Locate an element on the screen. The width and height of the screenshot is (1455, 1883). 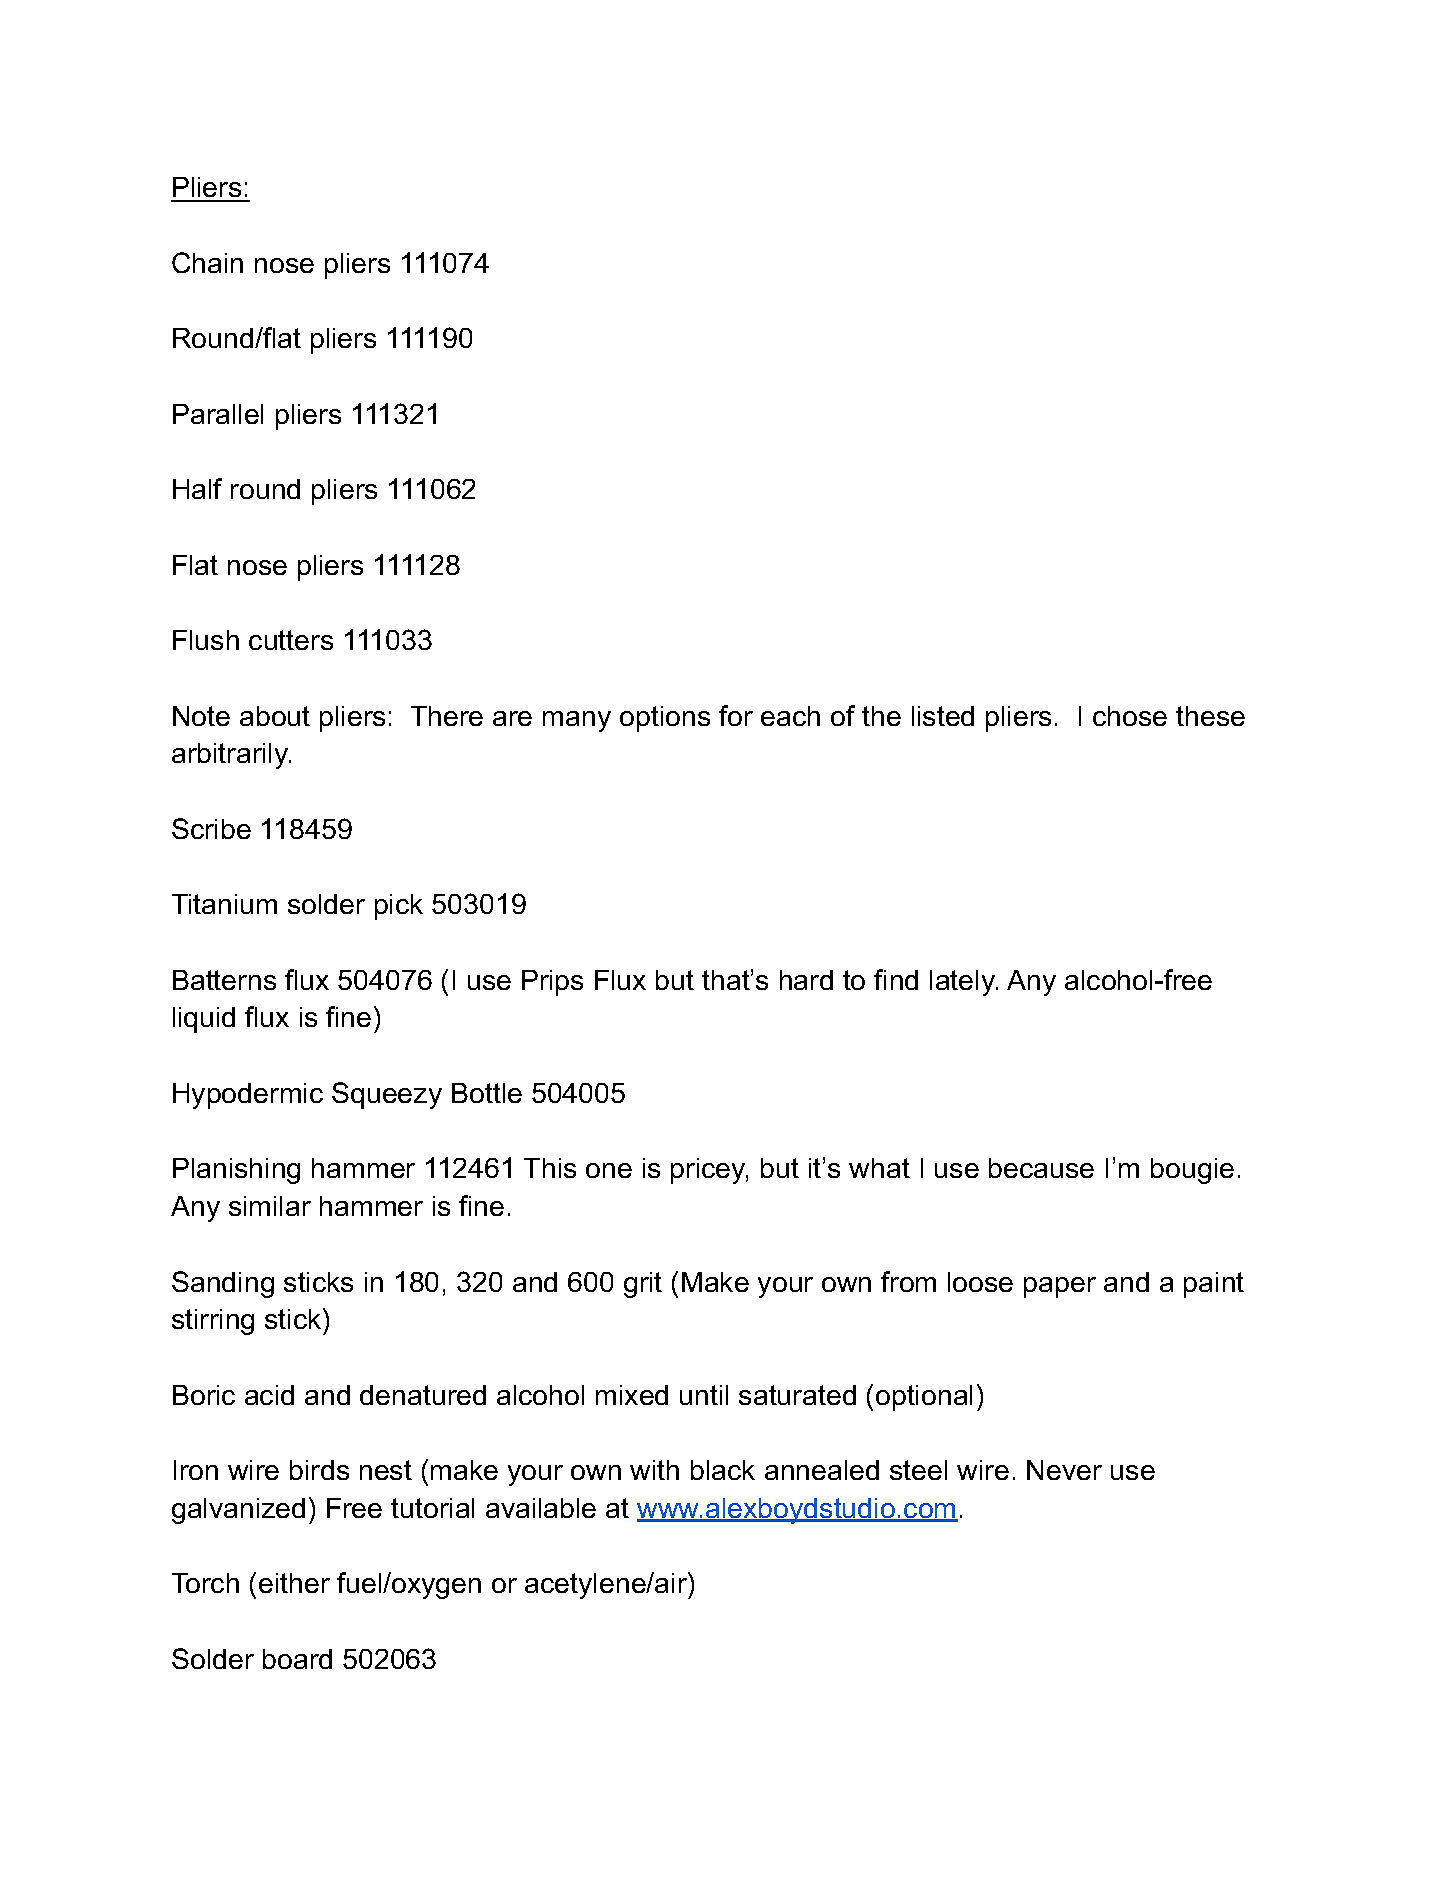
Chain is located at coordinates (207, 262).
